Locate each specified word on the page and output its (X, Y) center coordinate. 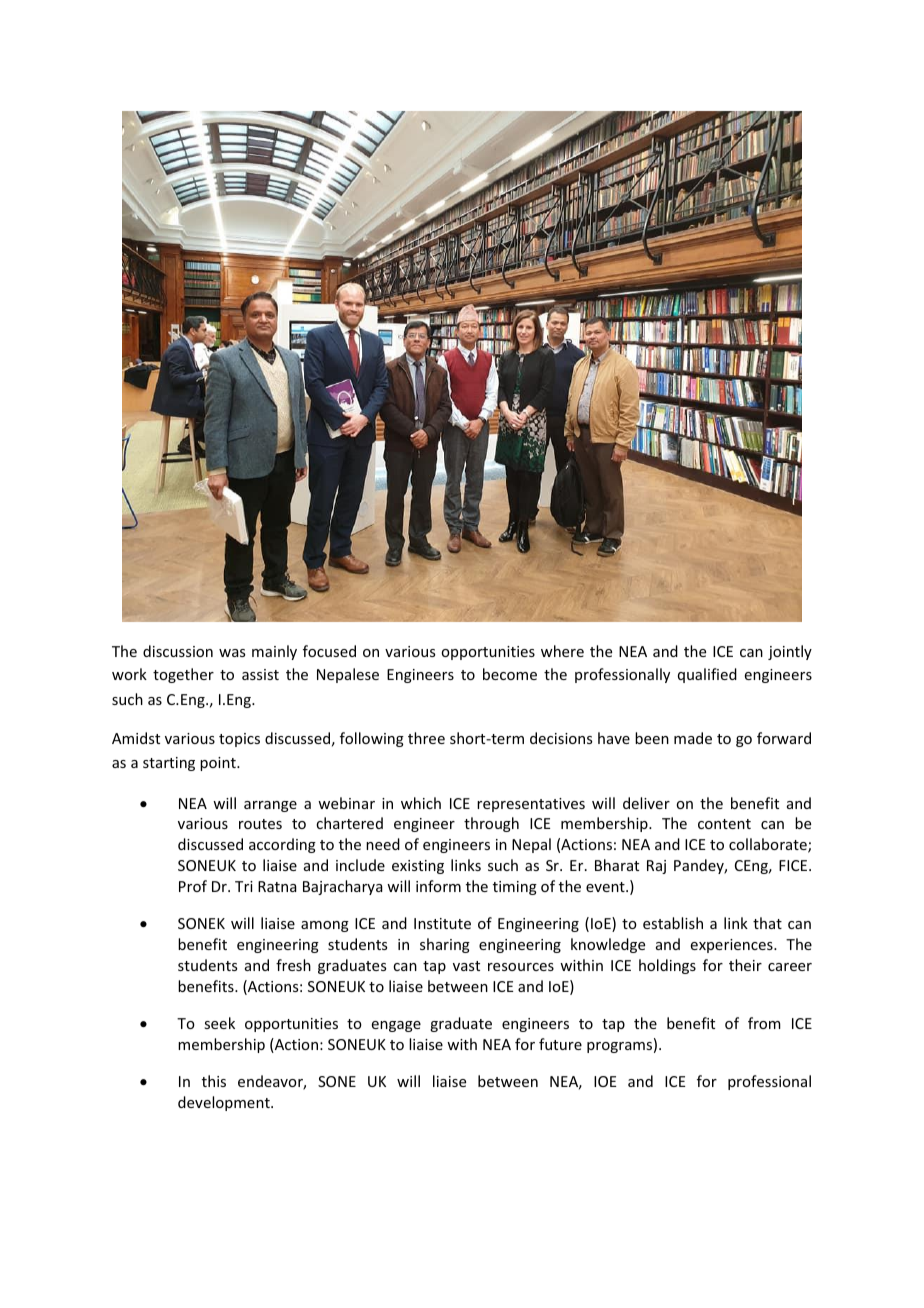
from (764, 1023)
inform (438, 886)
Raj (656, 867)
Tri (244, 886)
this (214, 1081)
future (560, 1044)
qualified (707, 675)
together (183, 675)
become (510, 674)
